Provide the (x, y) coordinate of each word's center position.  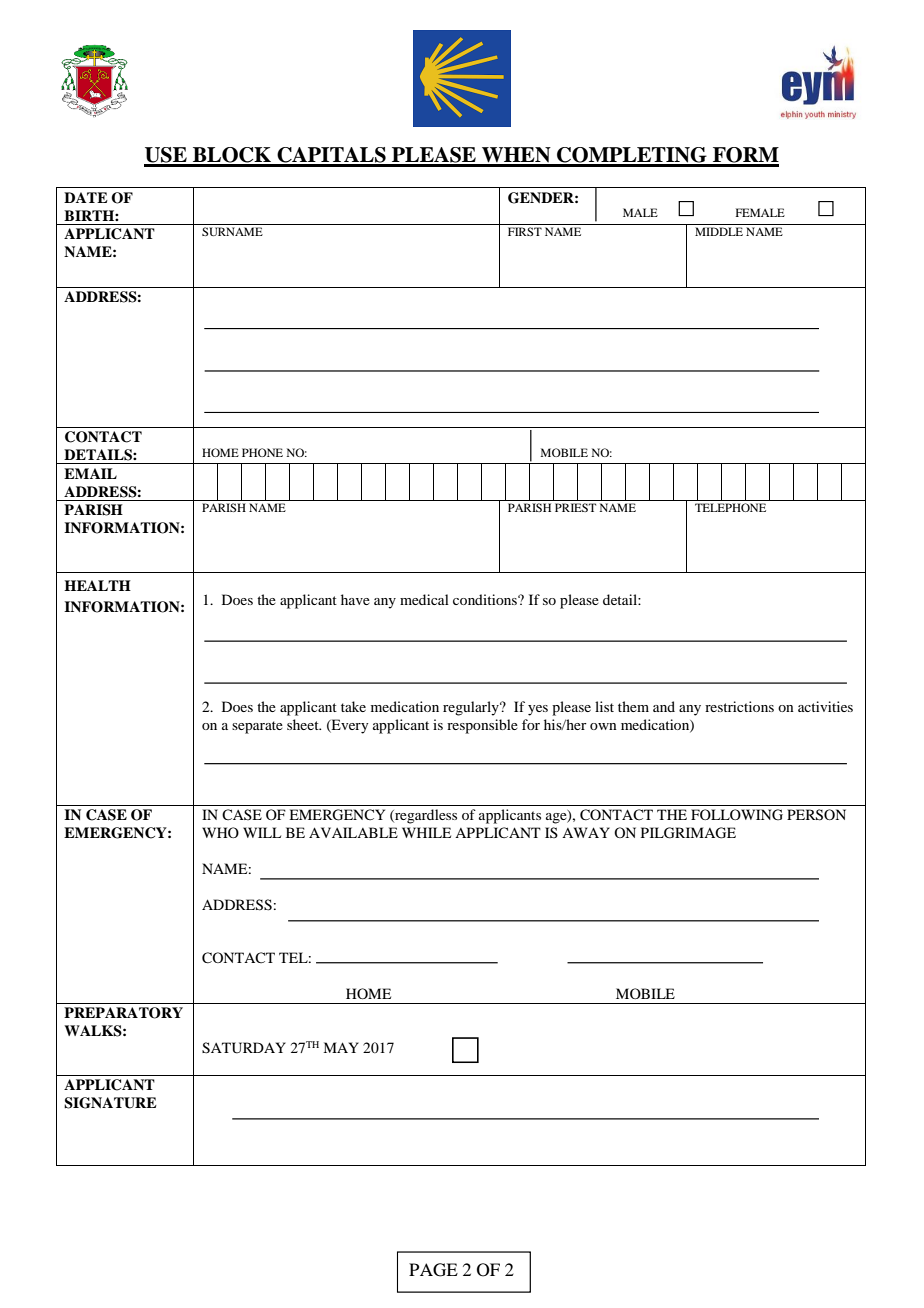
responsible (482, 726)
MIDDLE (719, 231)
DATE (86, 197)
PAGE (433, 1270)
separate (257, 727)
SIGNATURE (110, 1103)
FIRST (525, 231)
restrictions (739, 706)
